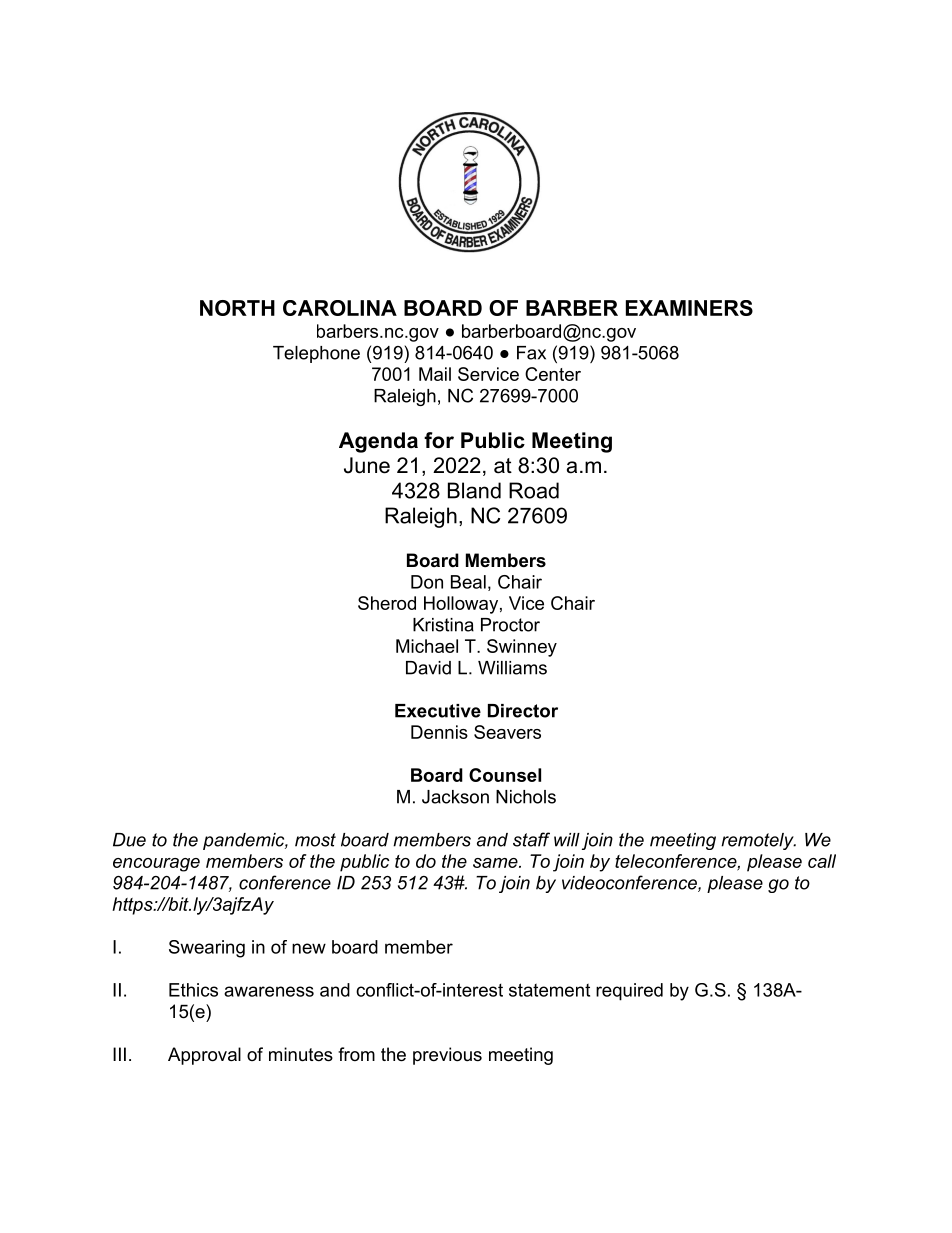 The image size is (952, 1233). What do you see at coordinates (523, 711) in the screenshot?
I see `Director` at bounding box center [523, 711].
